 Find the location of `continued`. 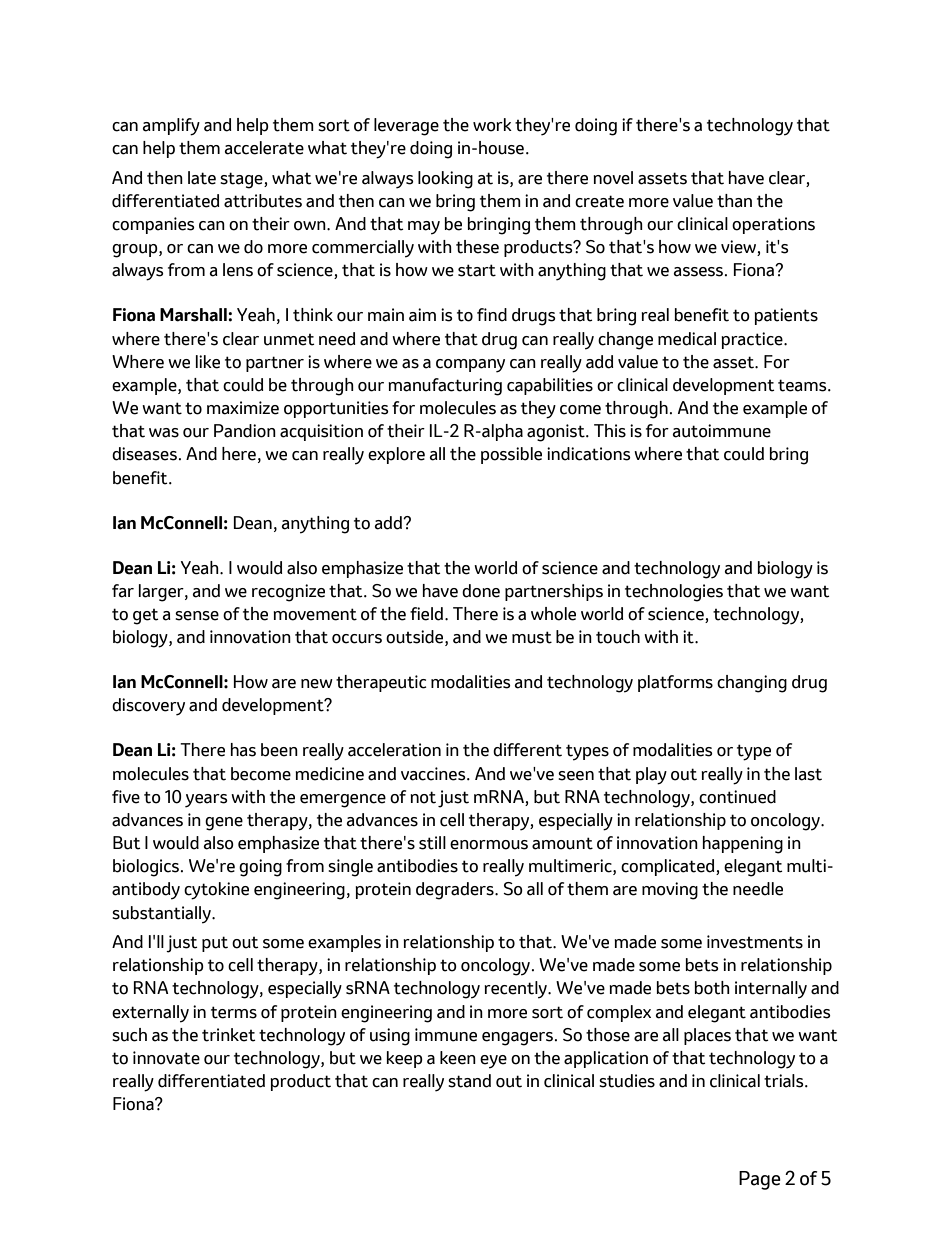

continued is located at coordinates (737, 797).
